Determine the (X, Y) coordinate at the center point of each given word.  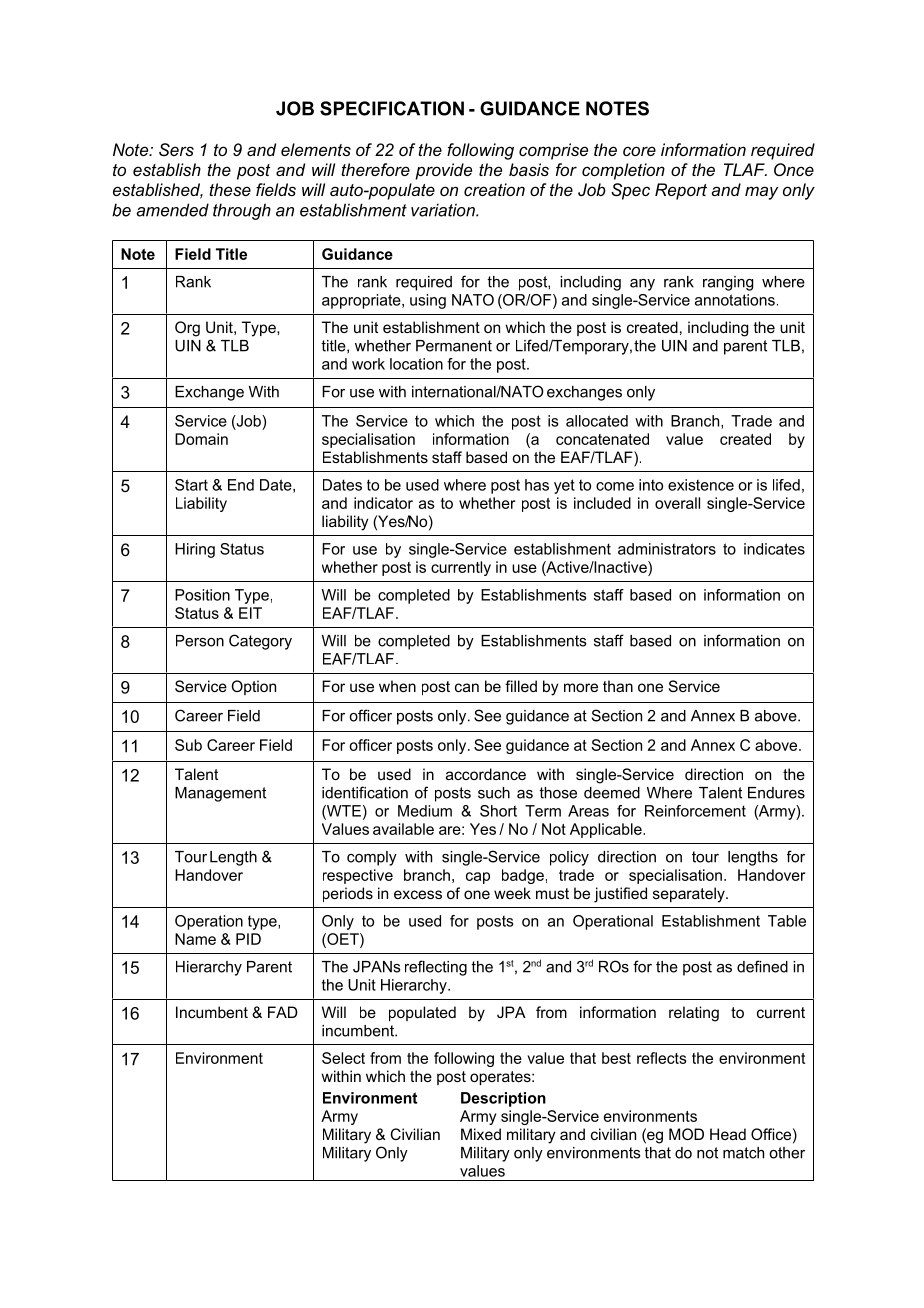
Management (220, 794)
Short (498, 811)
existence (701, 485)
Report (681, 191)
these (230, 189)
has (537, 485)
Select (343, 1058)
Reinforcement (695, 811)
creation (494, 189)
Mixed (481, 1134)
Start (191, 485)
